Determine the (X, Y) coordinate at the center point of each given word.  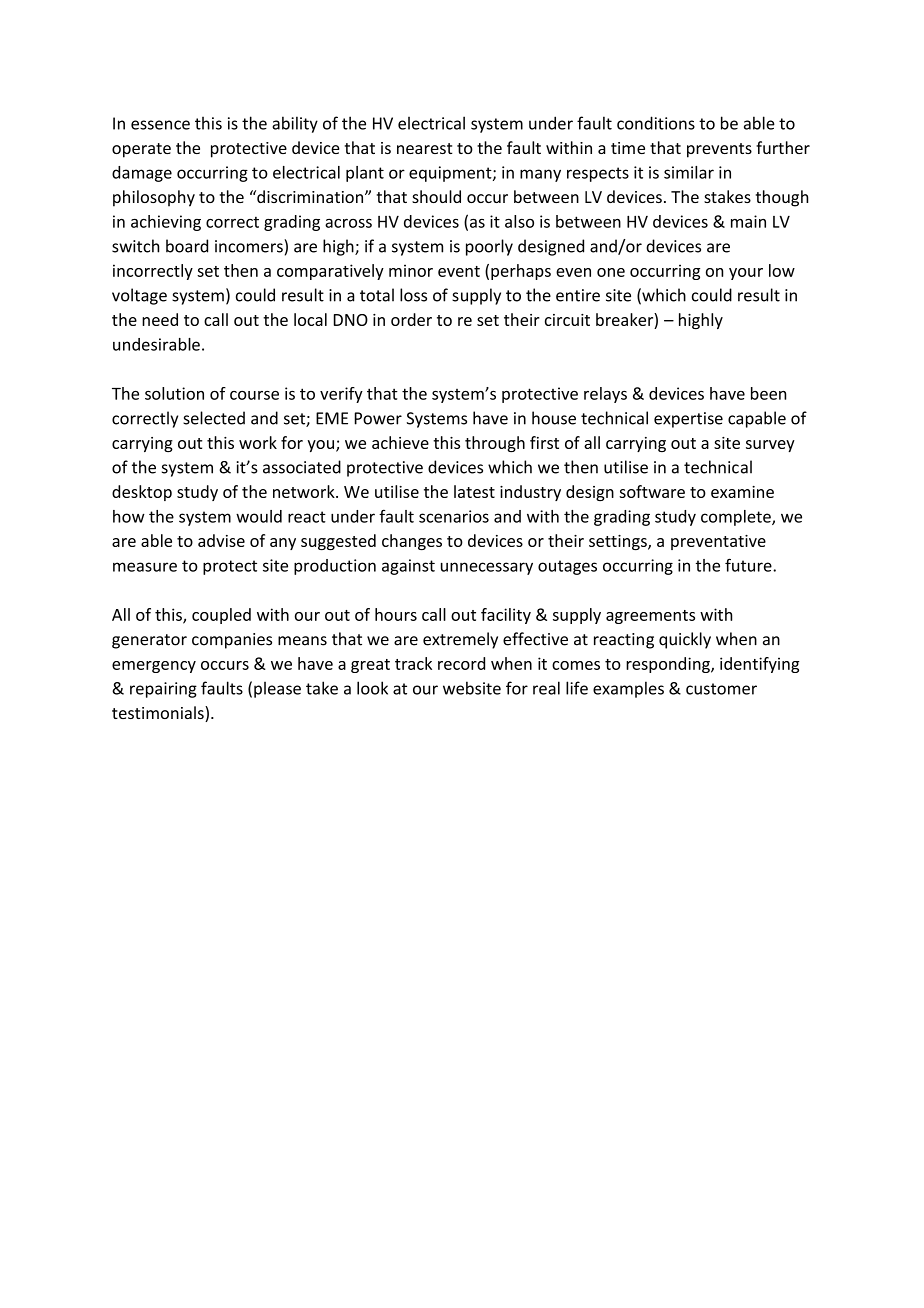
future (749, 565)
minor (411, 270)
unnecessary (487, 568)
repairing (163, 690)
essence (160, 125)
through (495, 444)
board (187, 246)
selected (214, 418)
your (746, 274)
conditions (656, 123)
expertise (688, 420)
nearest (425, 148)
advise (221, 540)
